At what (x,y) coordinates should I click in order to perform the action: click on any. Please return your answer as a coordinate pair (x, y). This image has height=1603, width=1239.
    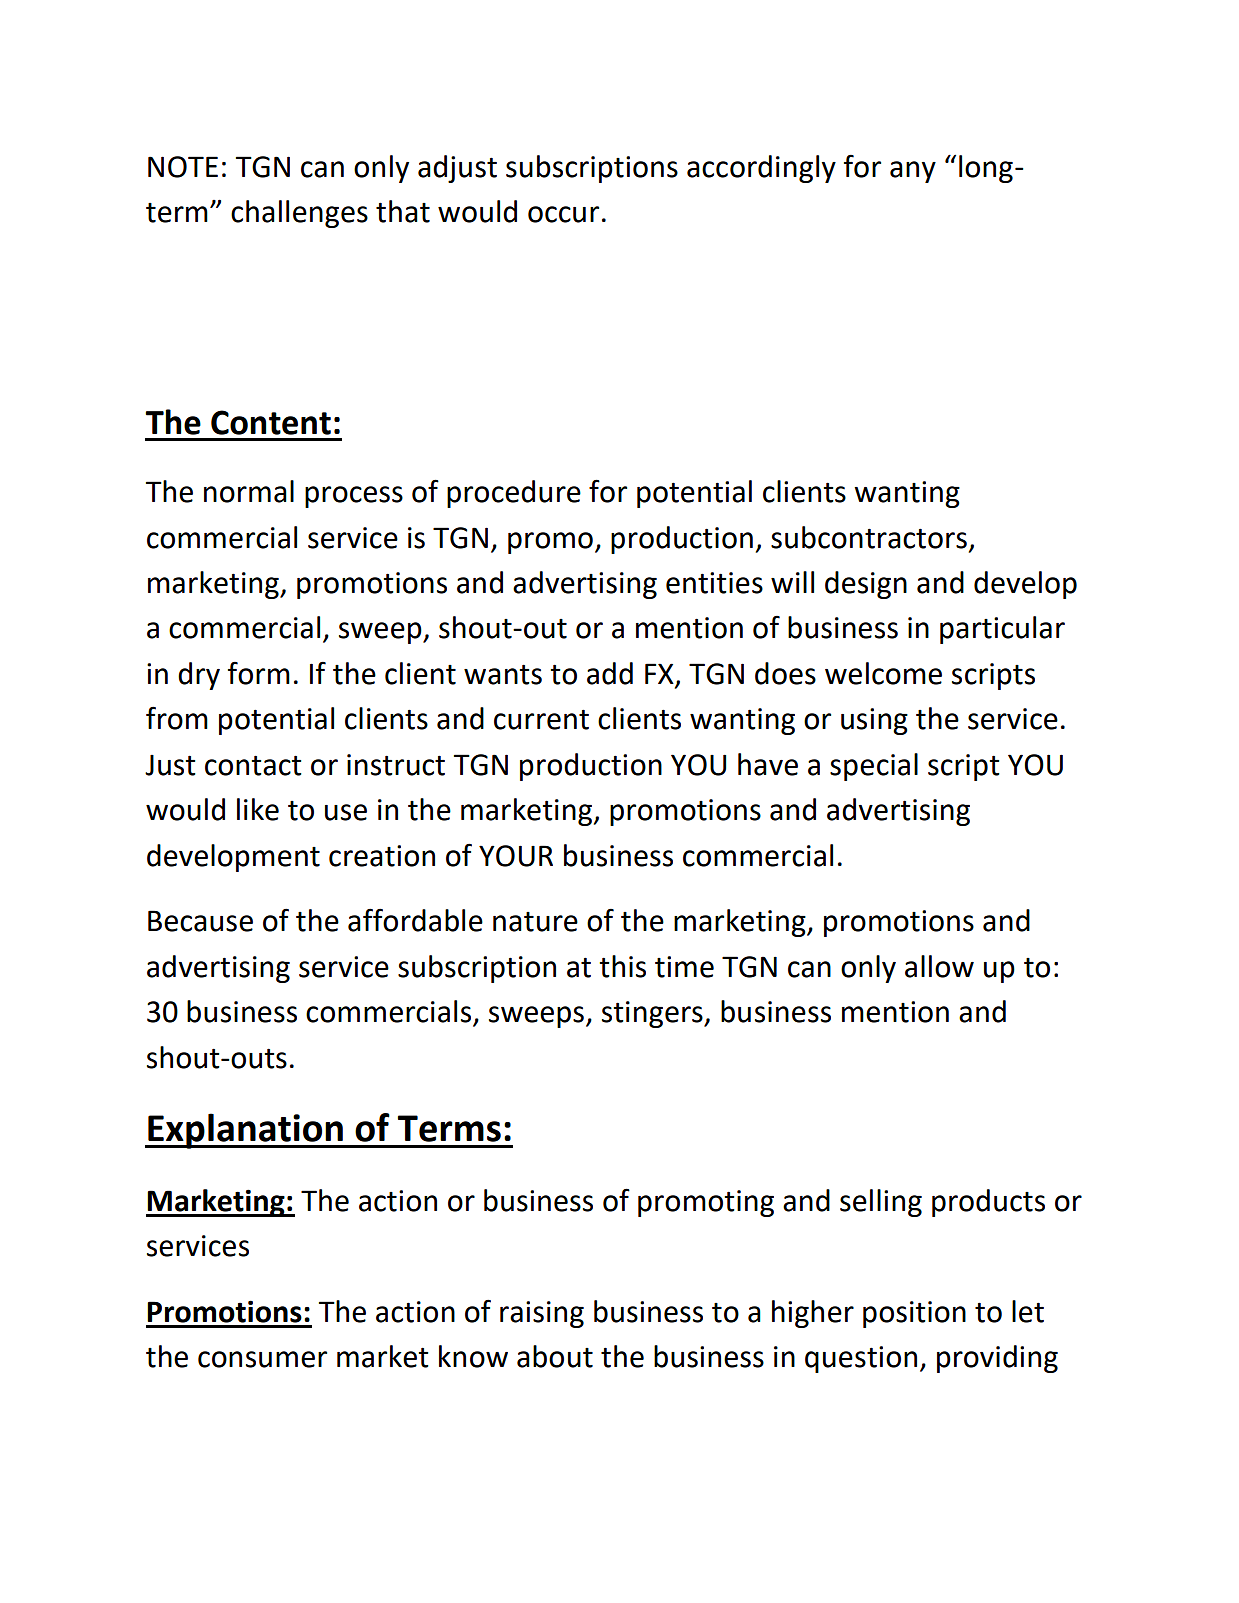
    Looking at the image, I should click on (913, 172).
